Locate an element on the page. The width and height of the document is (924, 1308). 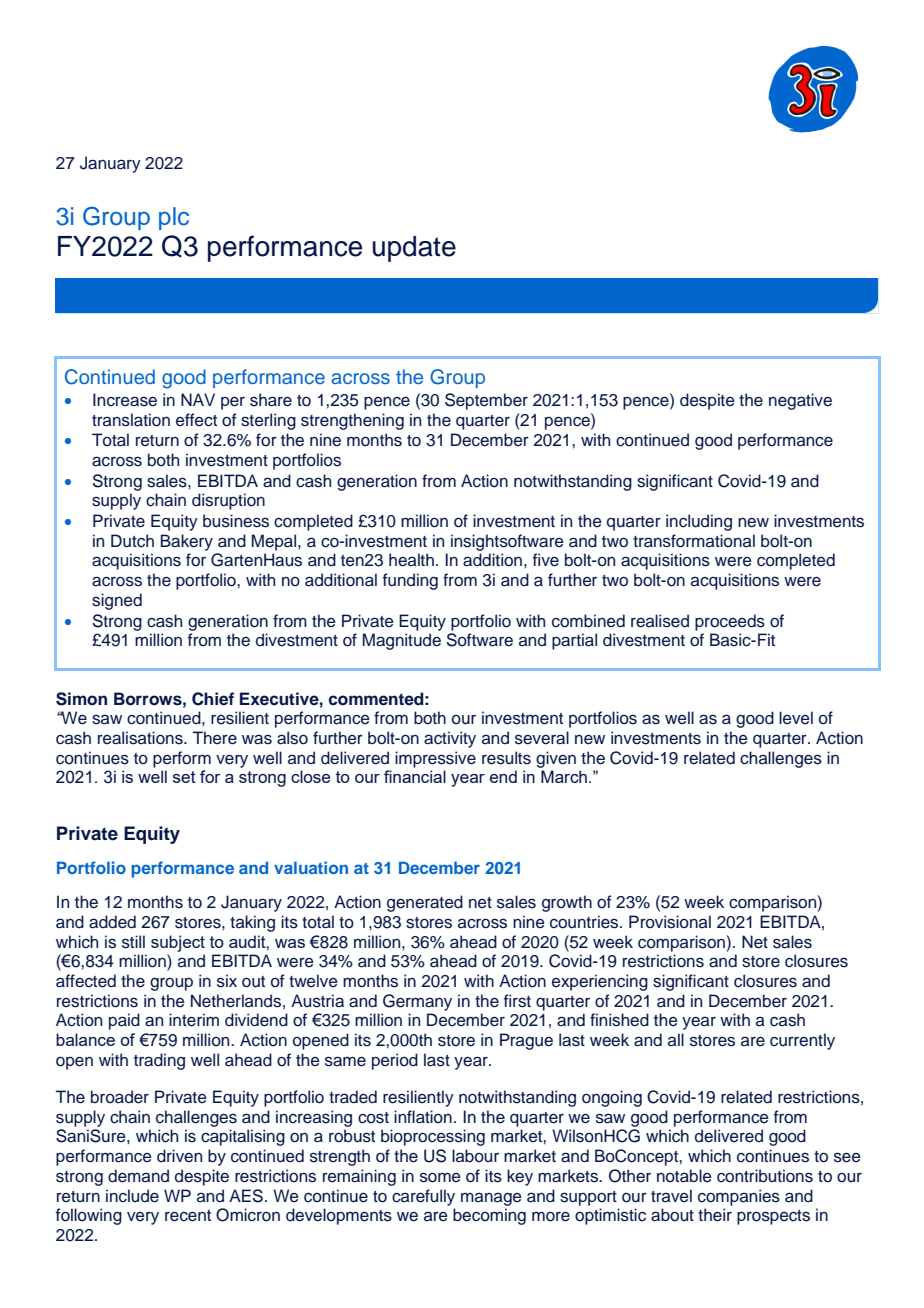
contributions is located at coordinates (765, 1176).
